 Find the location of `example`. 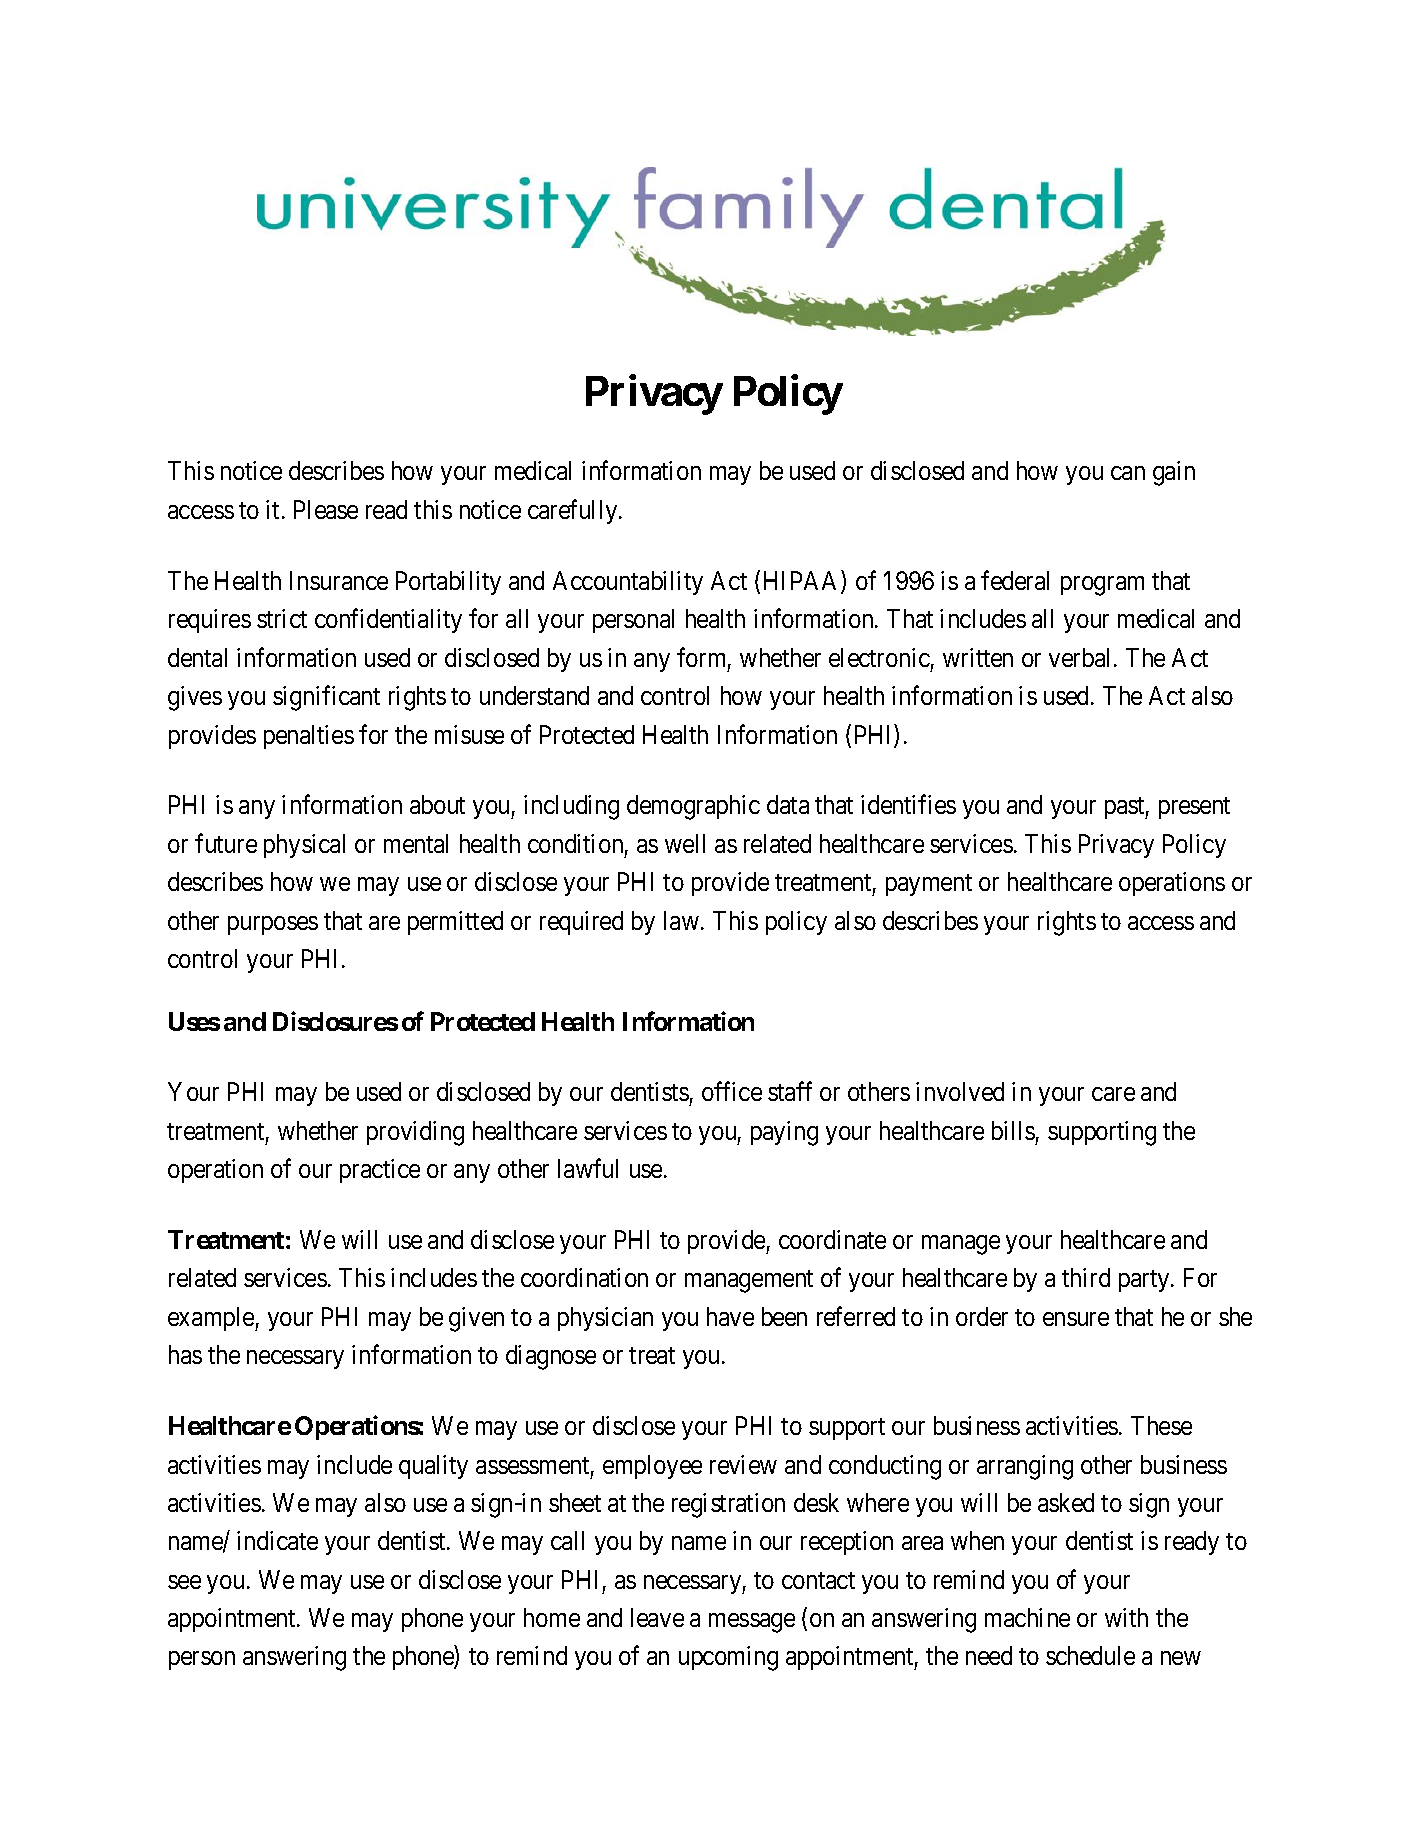

example is located at coordinates (212, 1319).
